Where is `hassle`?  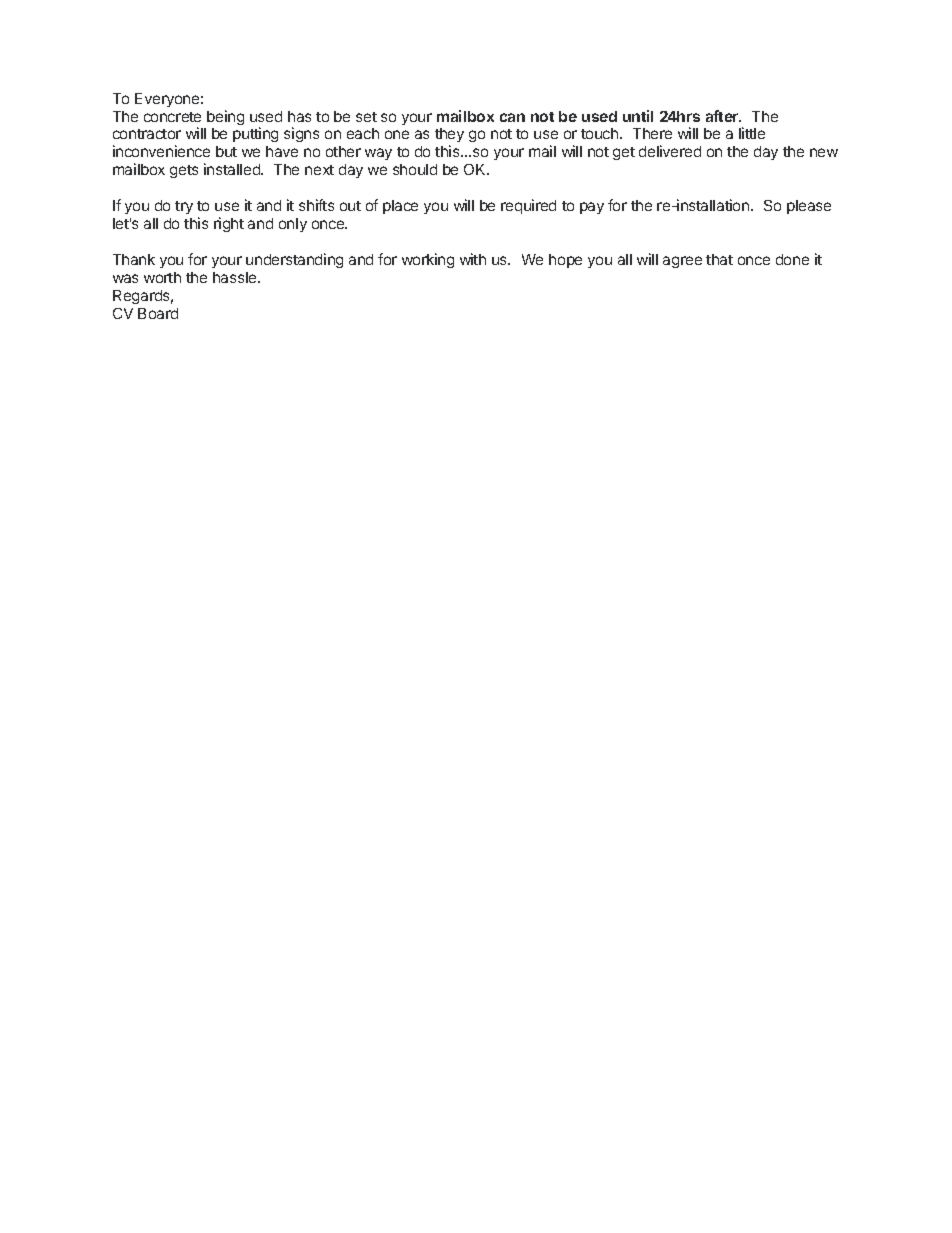
hassle is located at coordinates (236, 277).
